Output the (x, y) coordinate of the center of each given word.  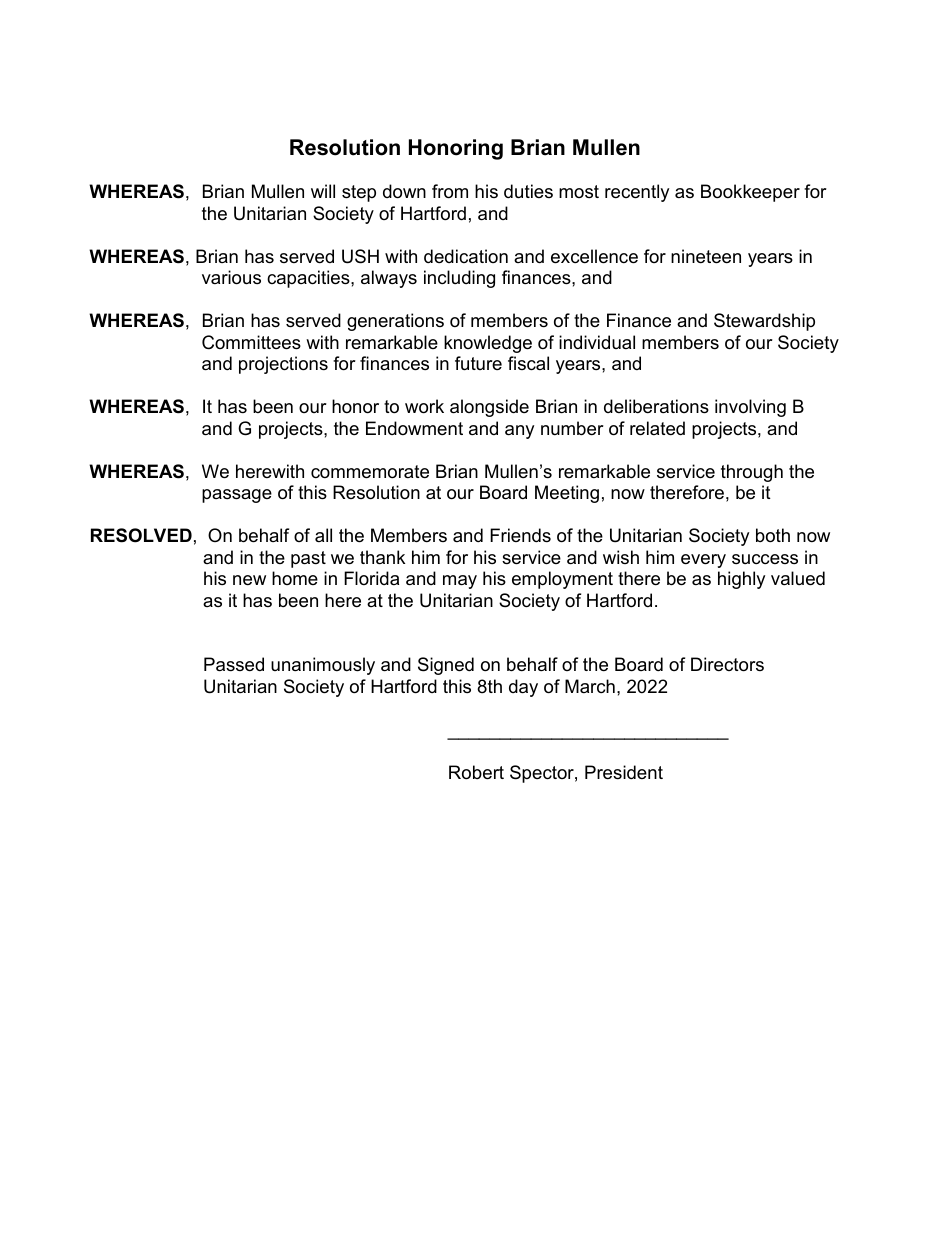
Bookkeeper (750, 193)
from (450, 191)
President (624, 772)
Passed (234, 664)
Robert (476, 772)
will (323, 191)
